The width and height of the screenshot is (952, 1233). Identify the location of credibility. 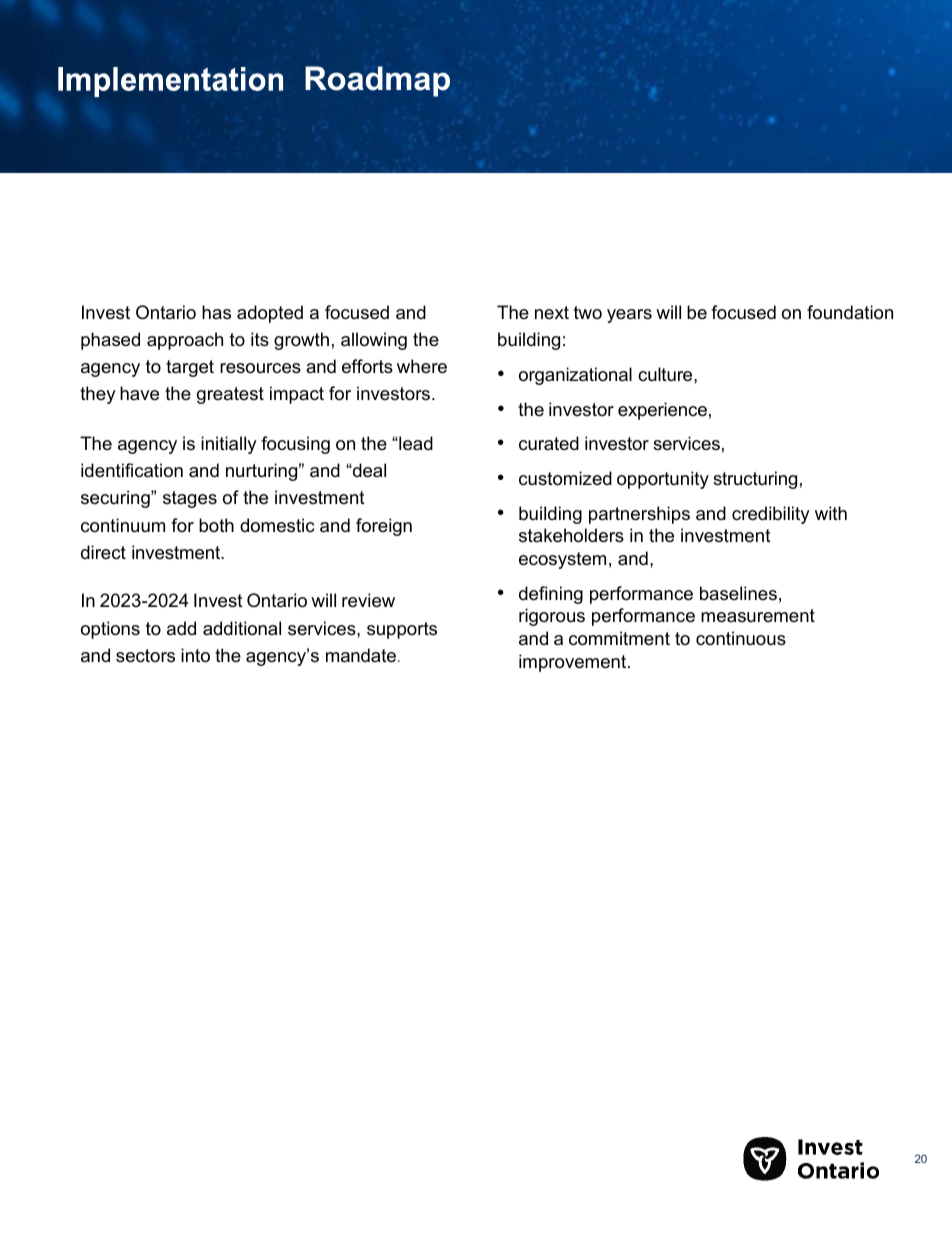
(771, 515).
